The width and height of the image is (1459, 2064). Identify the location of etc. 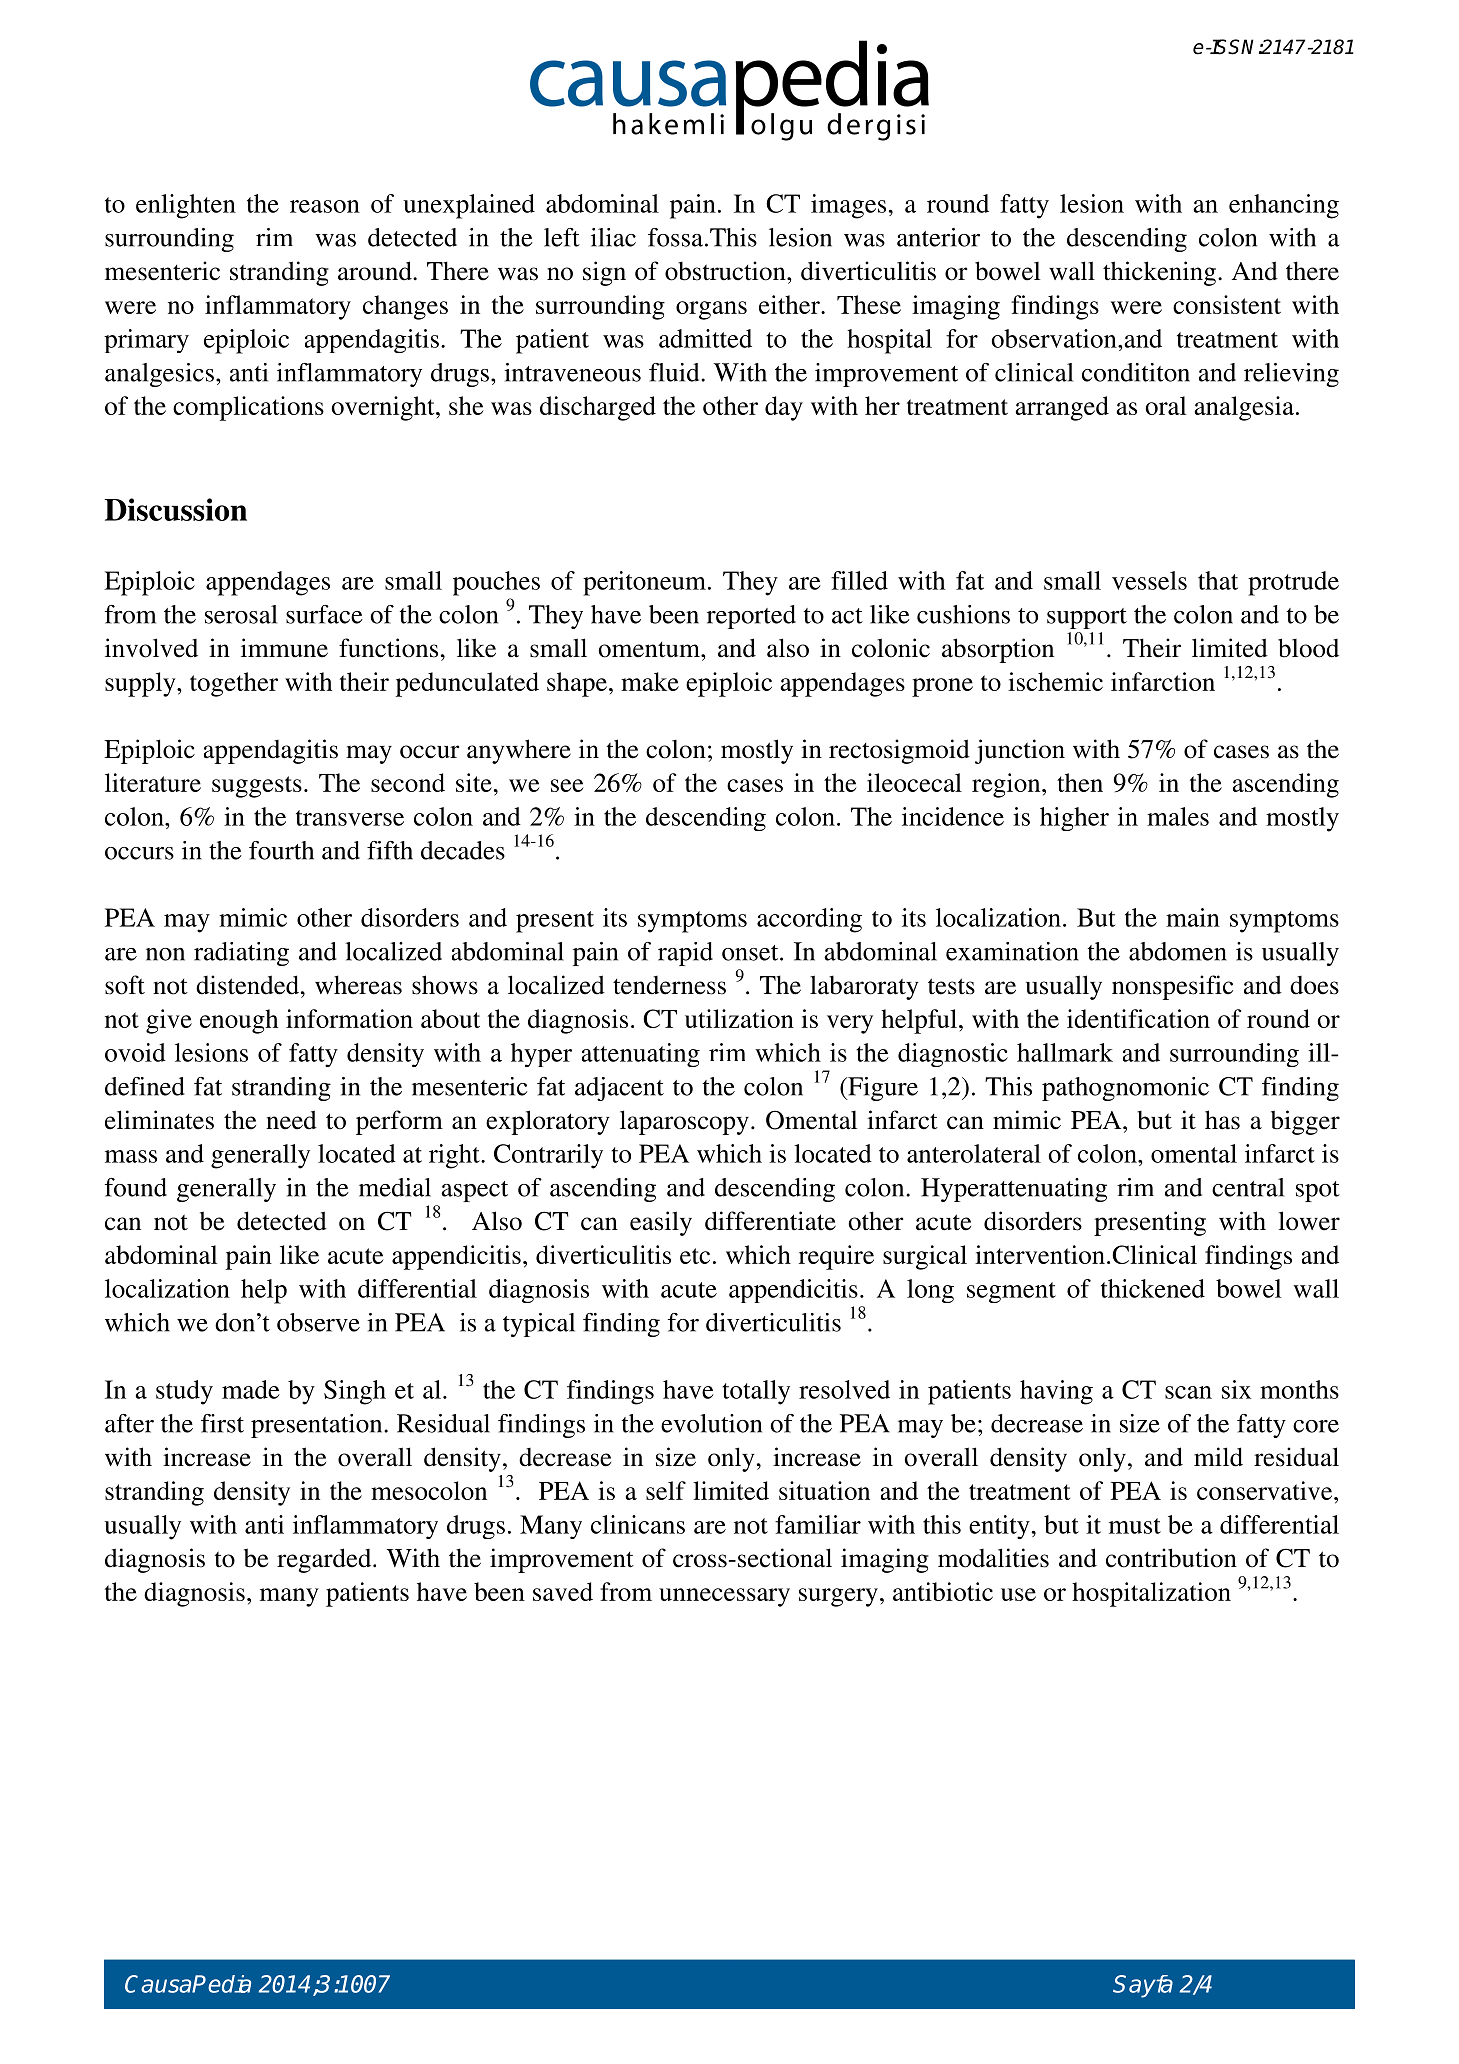
(695, 1256).
